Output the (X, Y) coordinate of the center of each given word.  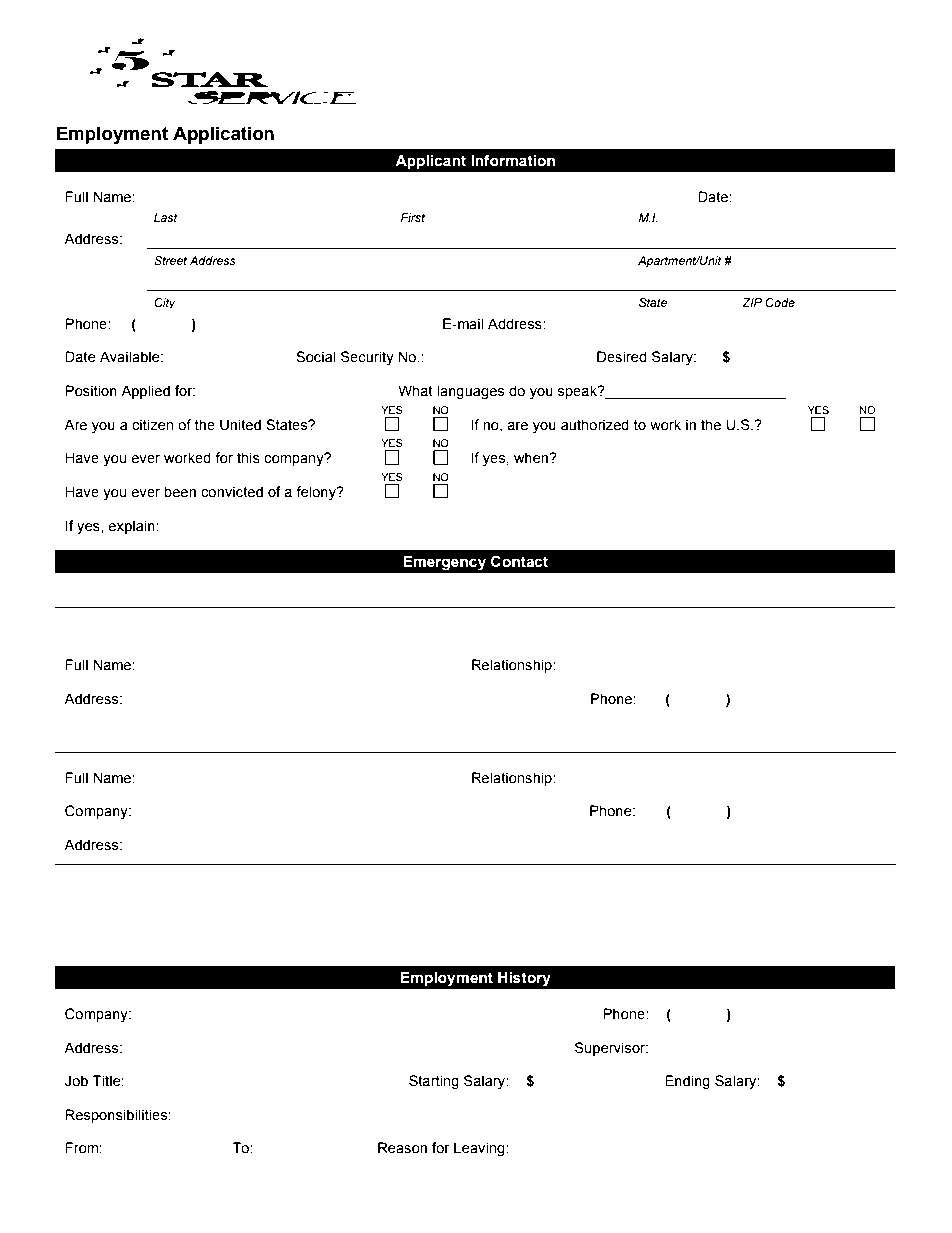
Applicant (430, 162)
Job (76, 1081)
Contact (519, 561)
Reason (402, 1148)
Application (223, 135)
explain (131, 527)
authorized (595, 425)
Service (837, 77)
